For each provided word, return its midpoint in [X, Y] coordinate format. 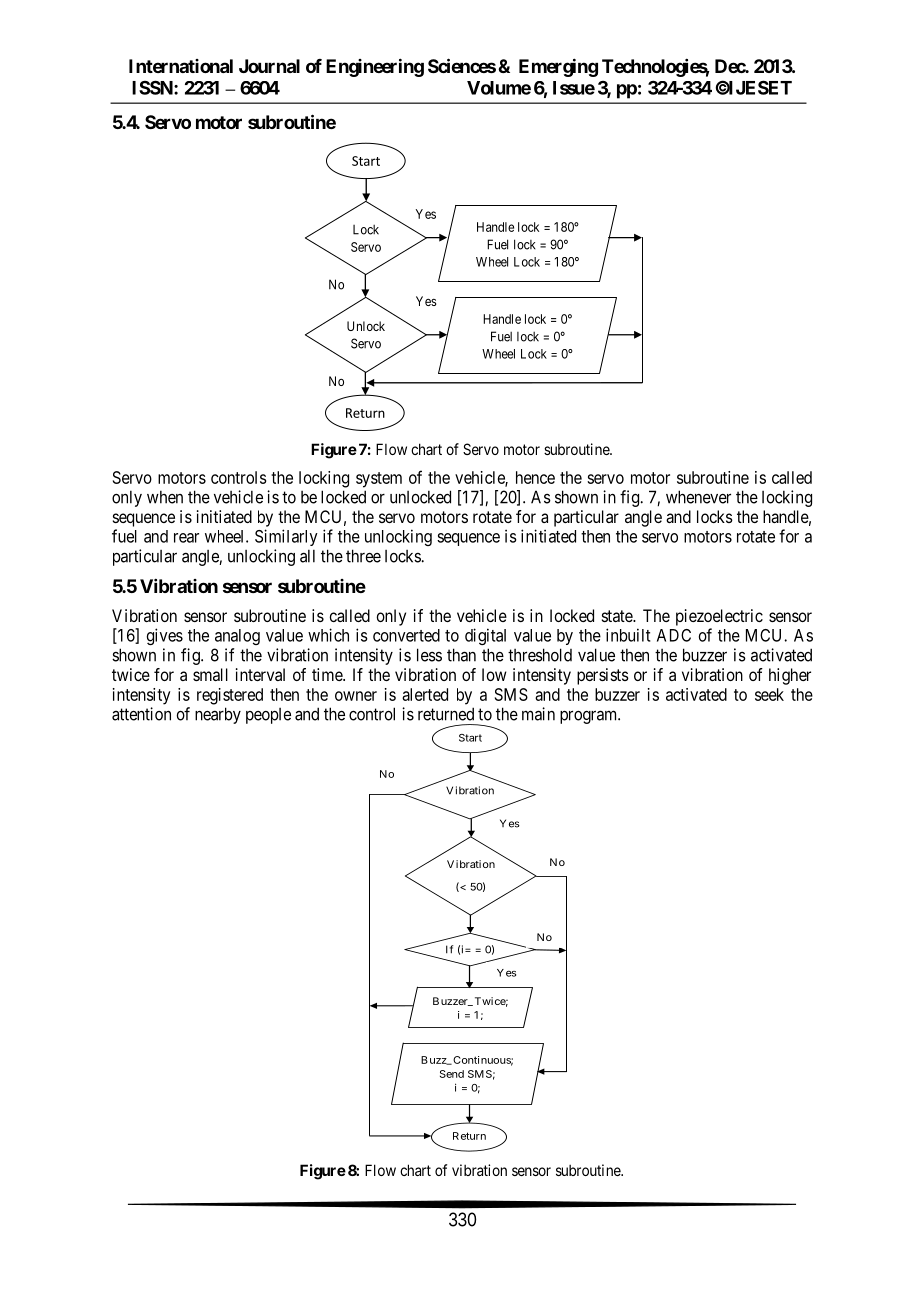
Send [452, 1074]
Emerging [558, 67]
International [181, 66]
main [538, 714]
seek [769, 694]
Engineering [375, 67]
